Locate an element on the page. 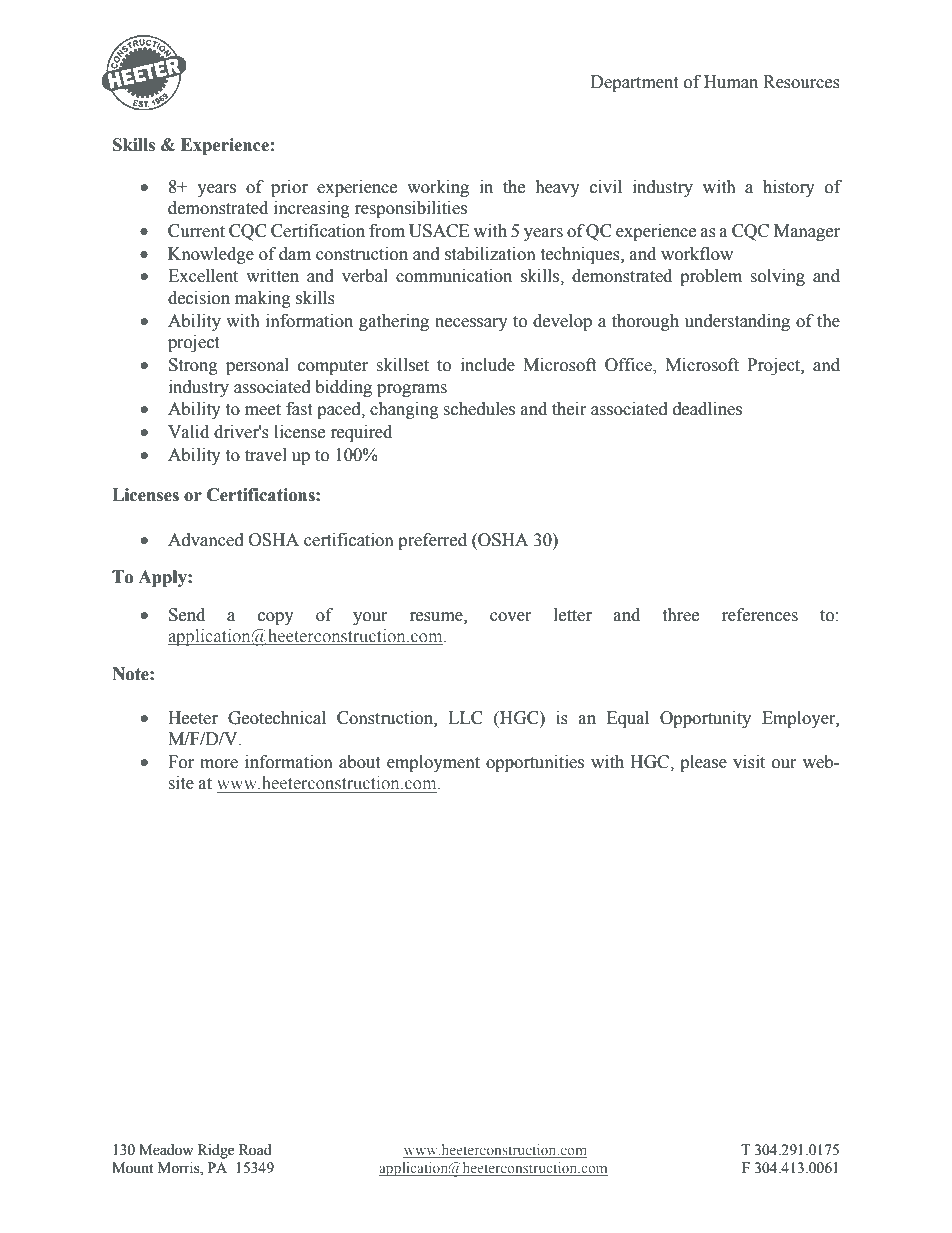  more is located at coordinates (219, 764).
